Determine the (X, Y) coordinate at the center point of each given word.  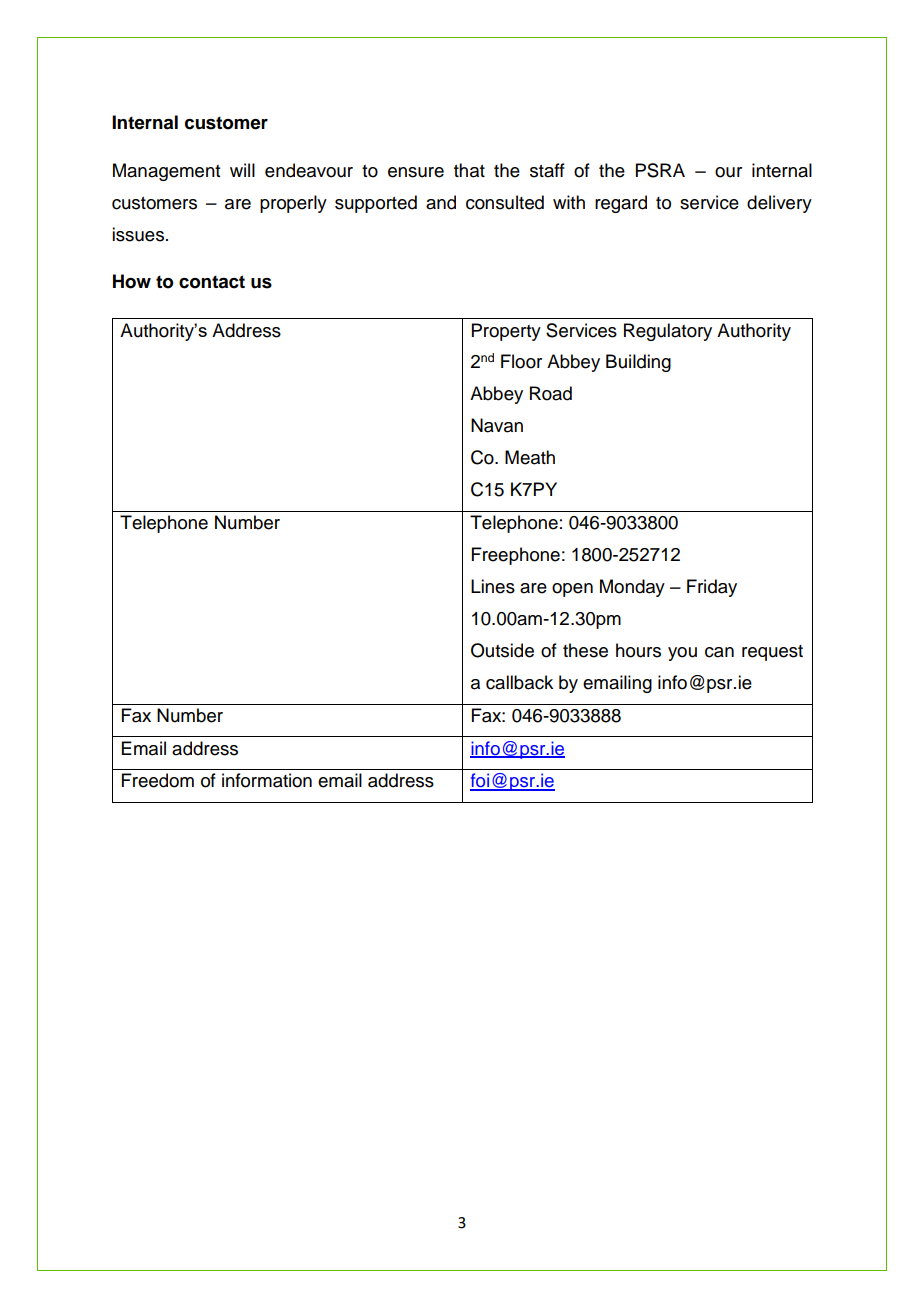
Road (551, 393)
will (242, 170)
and (441, 202)
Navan (497, 425)
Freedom (158, 780)
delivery (779, 204)
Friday (712, 588)
